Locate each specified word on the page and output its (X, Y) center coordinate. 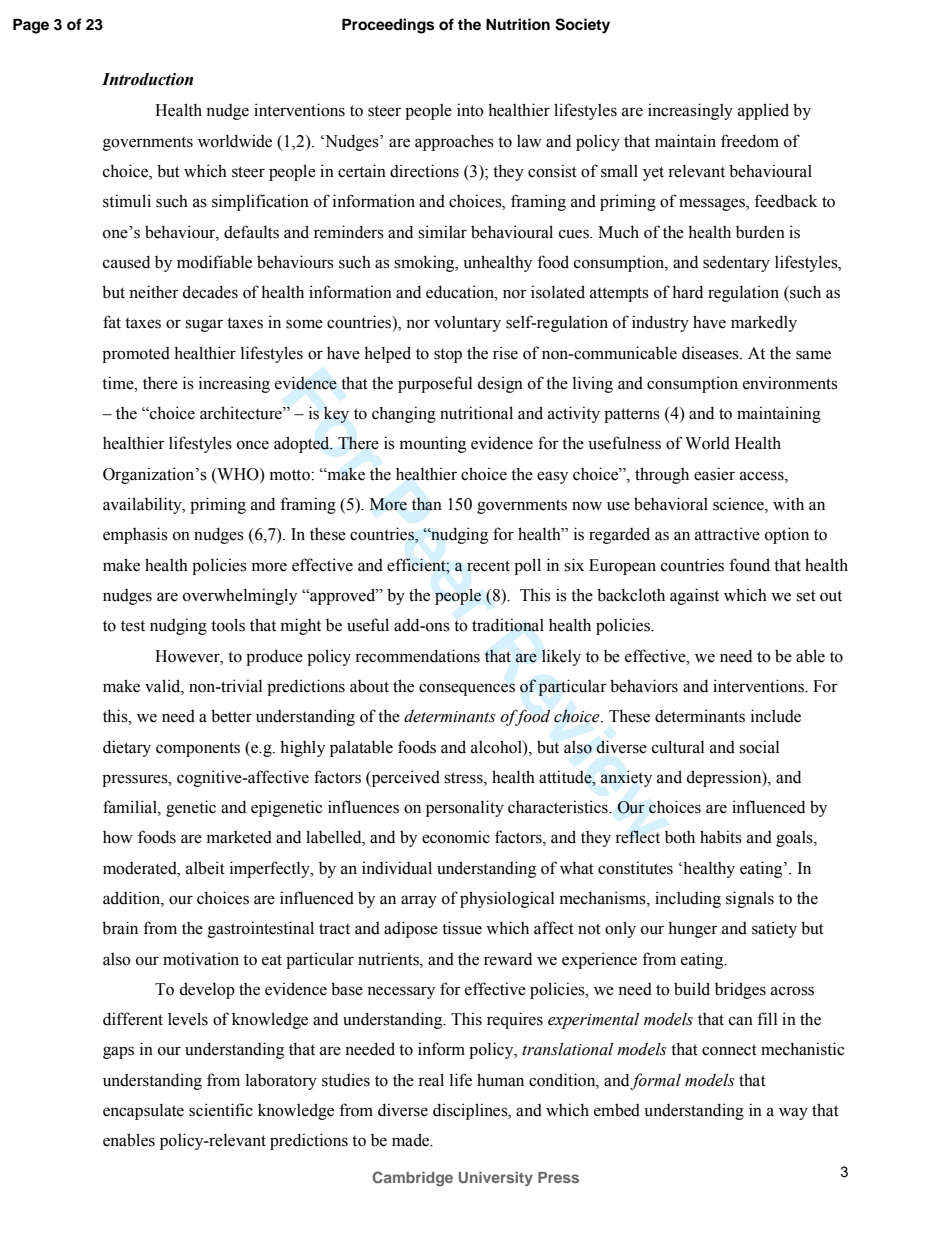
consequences (467, 689)
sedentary (736, 263)
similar (442, 232)
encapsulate (143, 1111)
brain (120, 928)
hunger (693, 929)
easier (714, 474)
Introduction (147, 79)
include (776, 716)
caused (126, 262)
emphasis (135, 535)
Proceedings (388, 26)
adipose (411, 929)
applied (763, 111)
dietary (127, 748)
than (427, 504)
